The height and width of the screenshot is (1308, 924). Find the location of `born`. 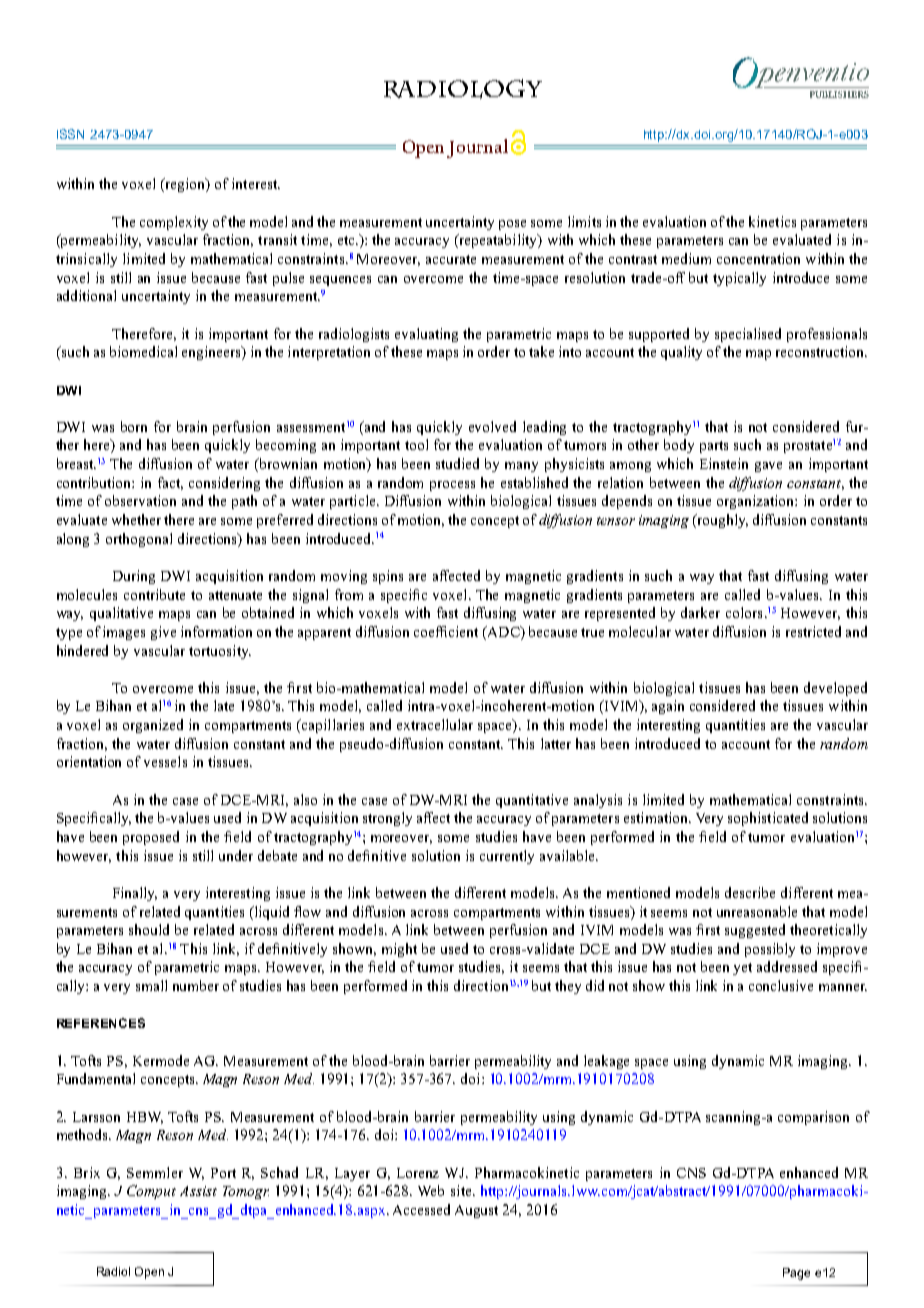

born is located at coordinates (134, 426).
